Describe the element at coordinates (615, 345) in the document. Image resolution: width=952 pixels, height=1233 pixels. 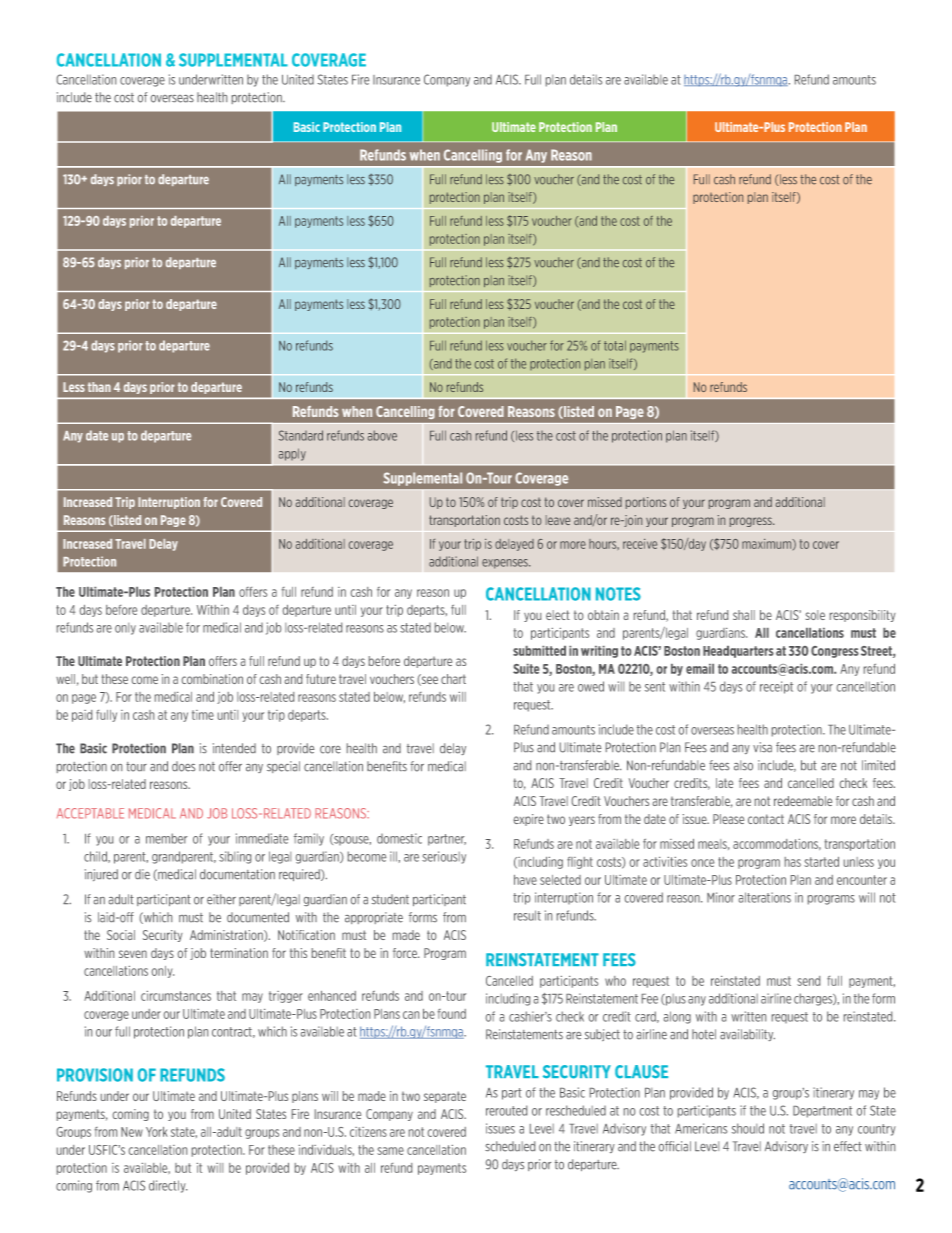
I see `total` at that location.
